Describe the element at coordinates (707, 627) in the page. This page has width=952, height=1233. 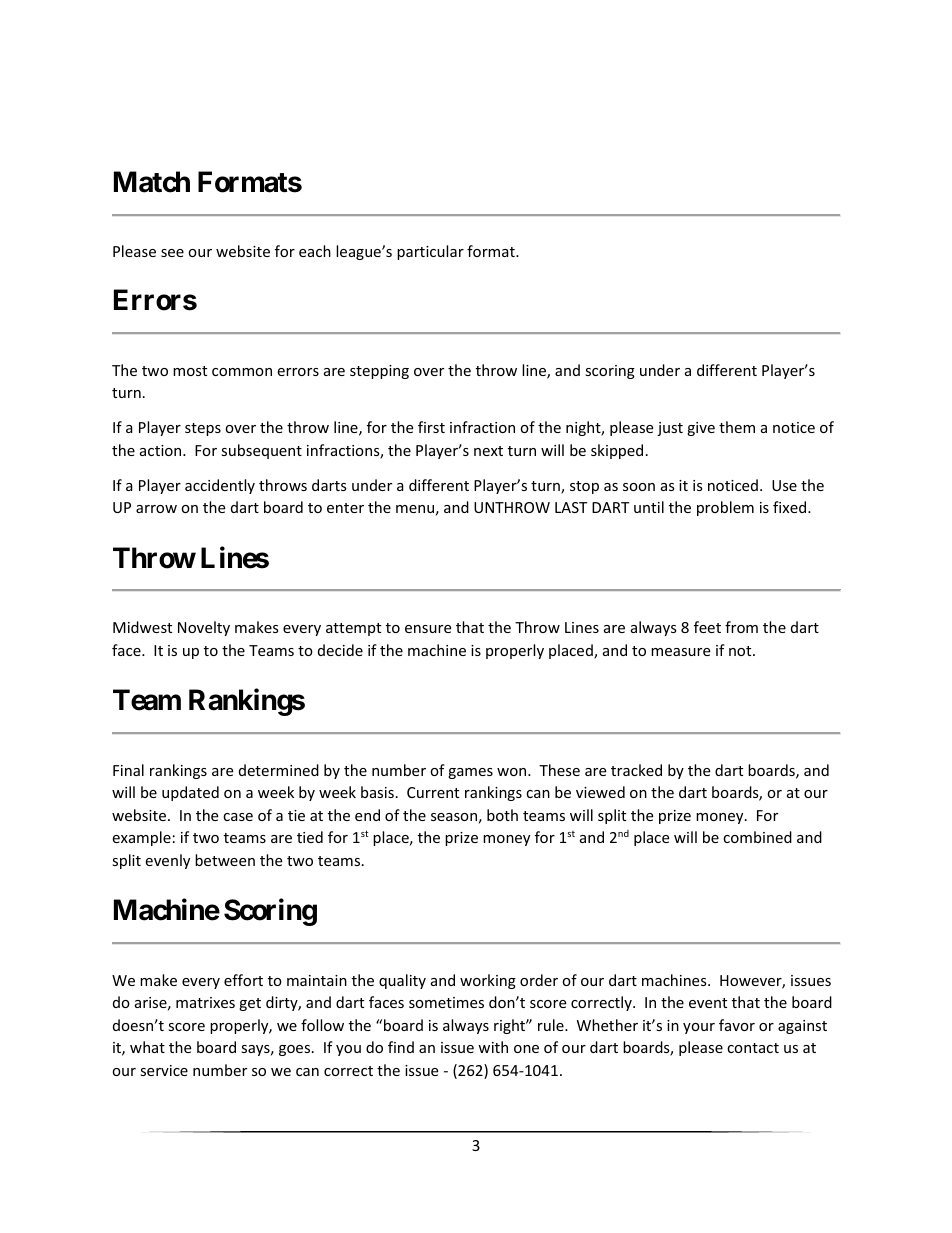
I see `feet` at that location.
